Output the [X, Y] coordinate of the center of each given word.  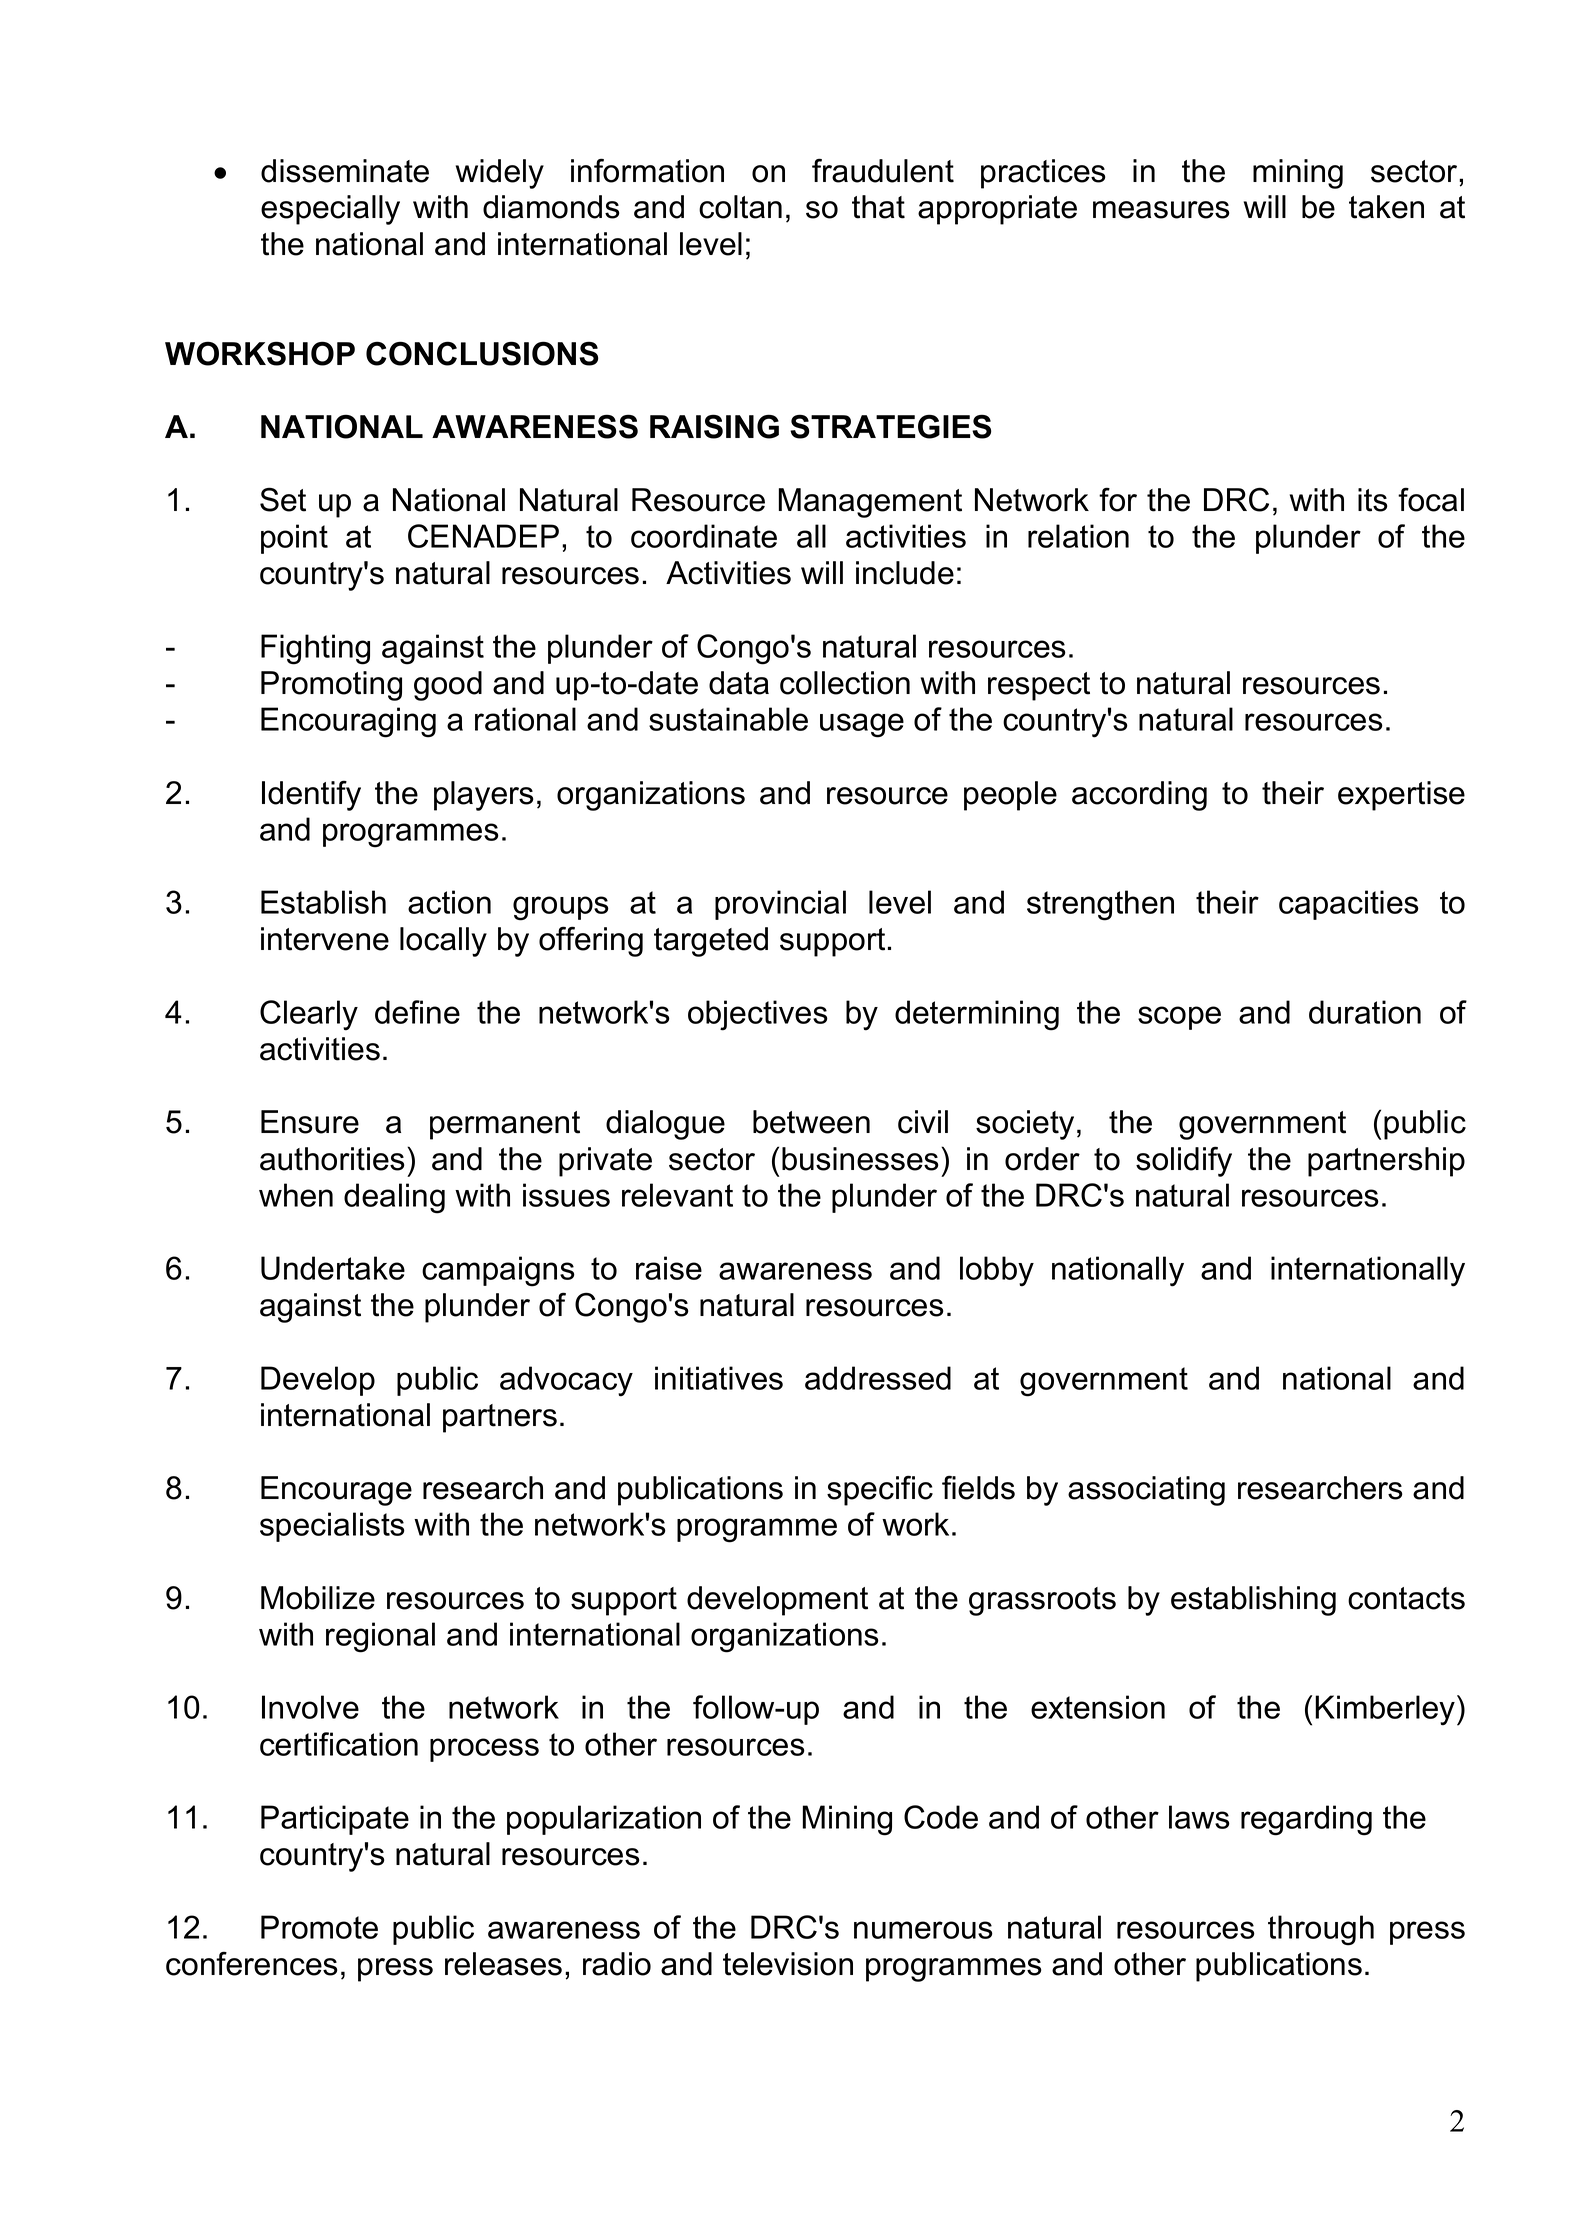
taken [1386, 207]
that [878, 207]
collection [845, 683]
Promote [319, 1927]
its [1373, 500]
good [448, 686]
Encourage [336, 1491]
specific [880, 1490]
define [417, 1012]
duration [1365, 1012]
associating [1146, 1491]
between [811, 1122]
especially [330, 210]
